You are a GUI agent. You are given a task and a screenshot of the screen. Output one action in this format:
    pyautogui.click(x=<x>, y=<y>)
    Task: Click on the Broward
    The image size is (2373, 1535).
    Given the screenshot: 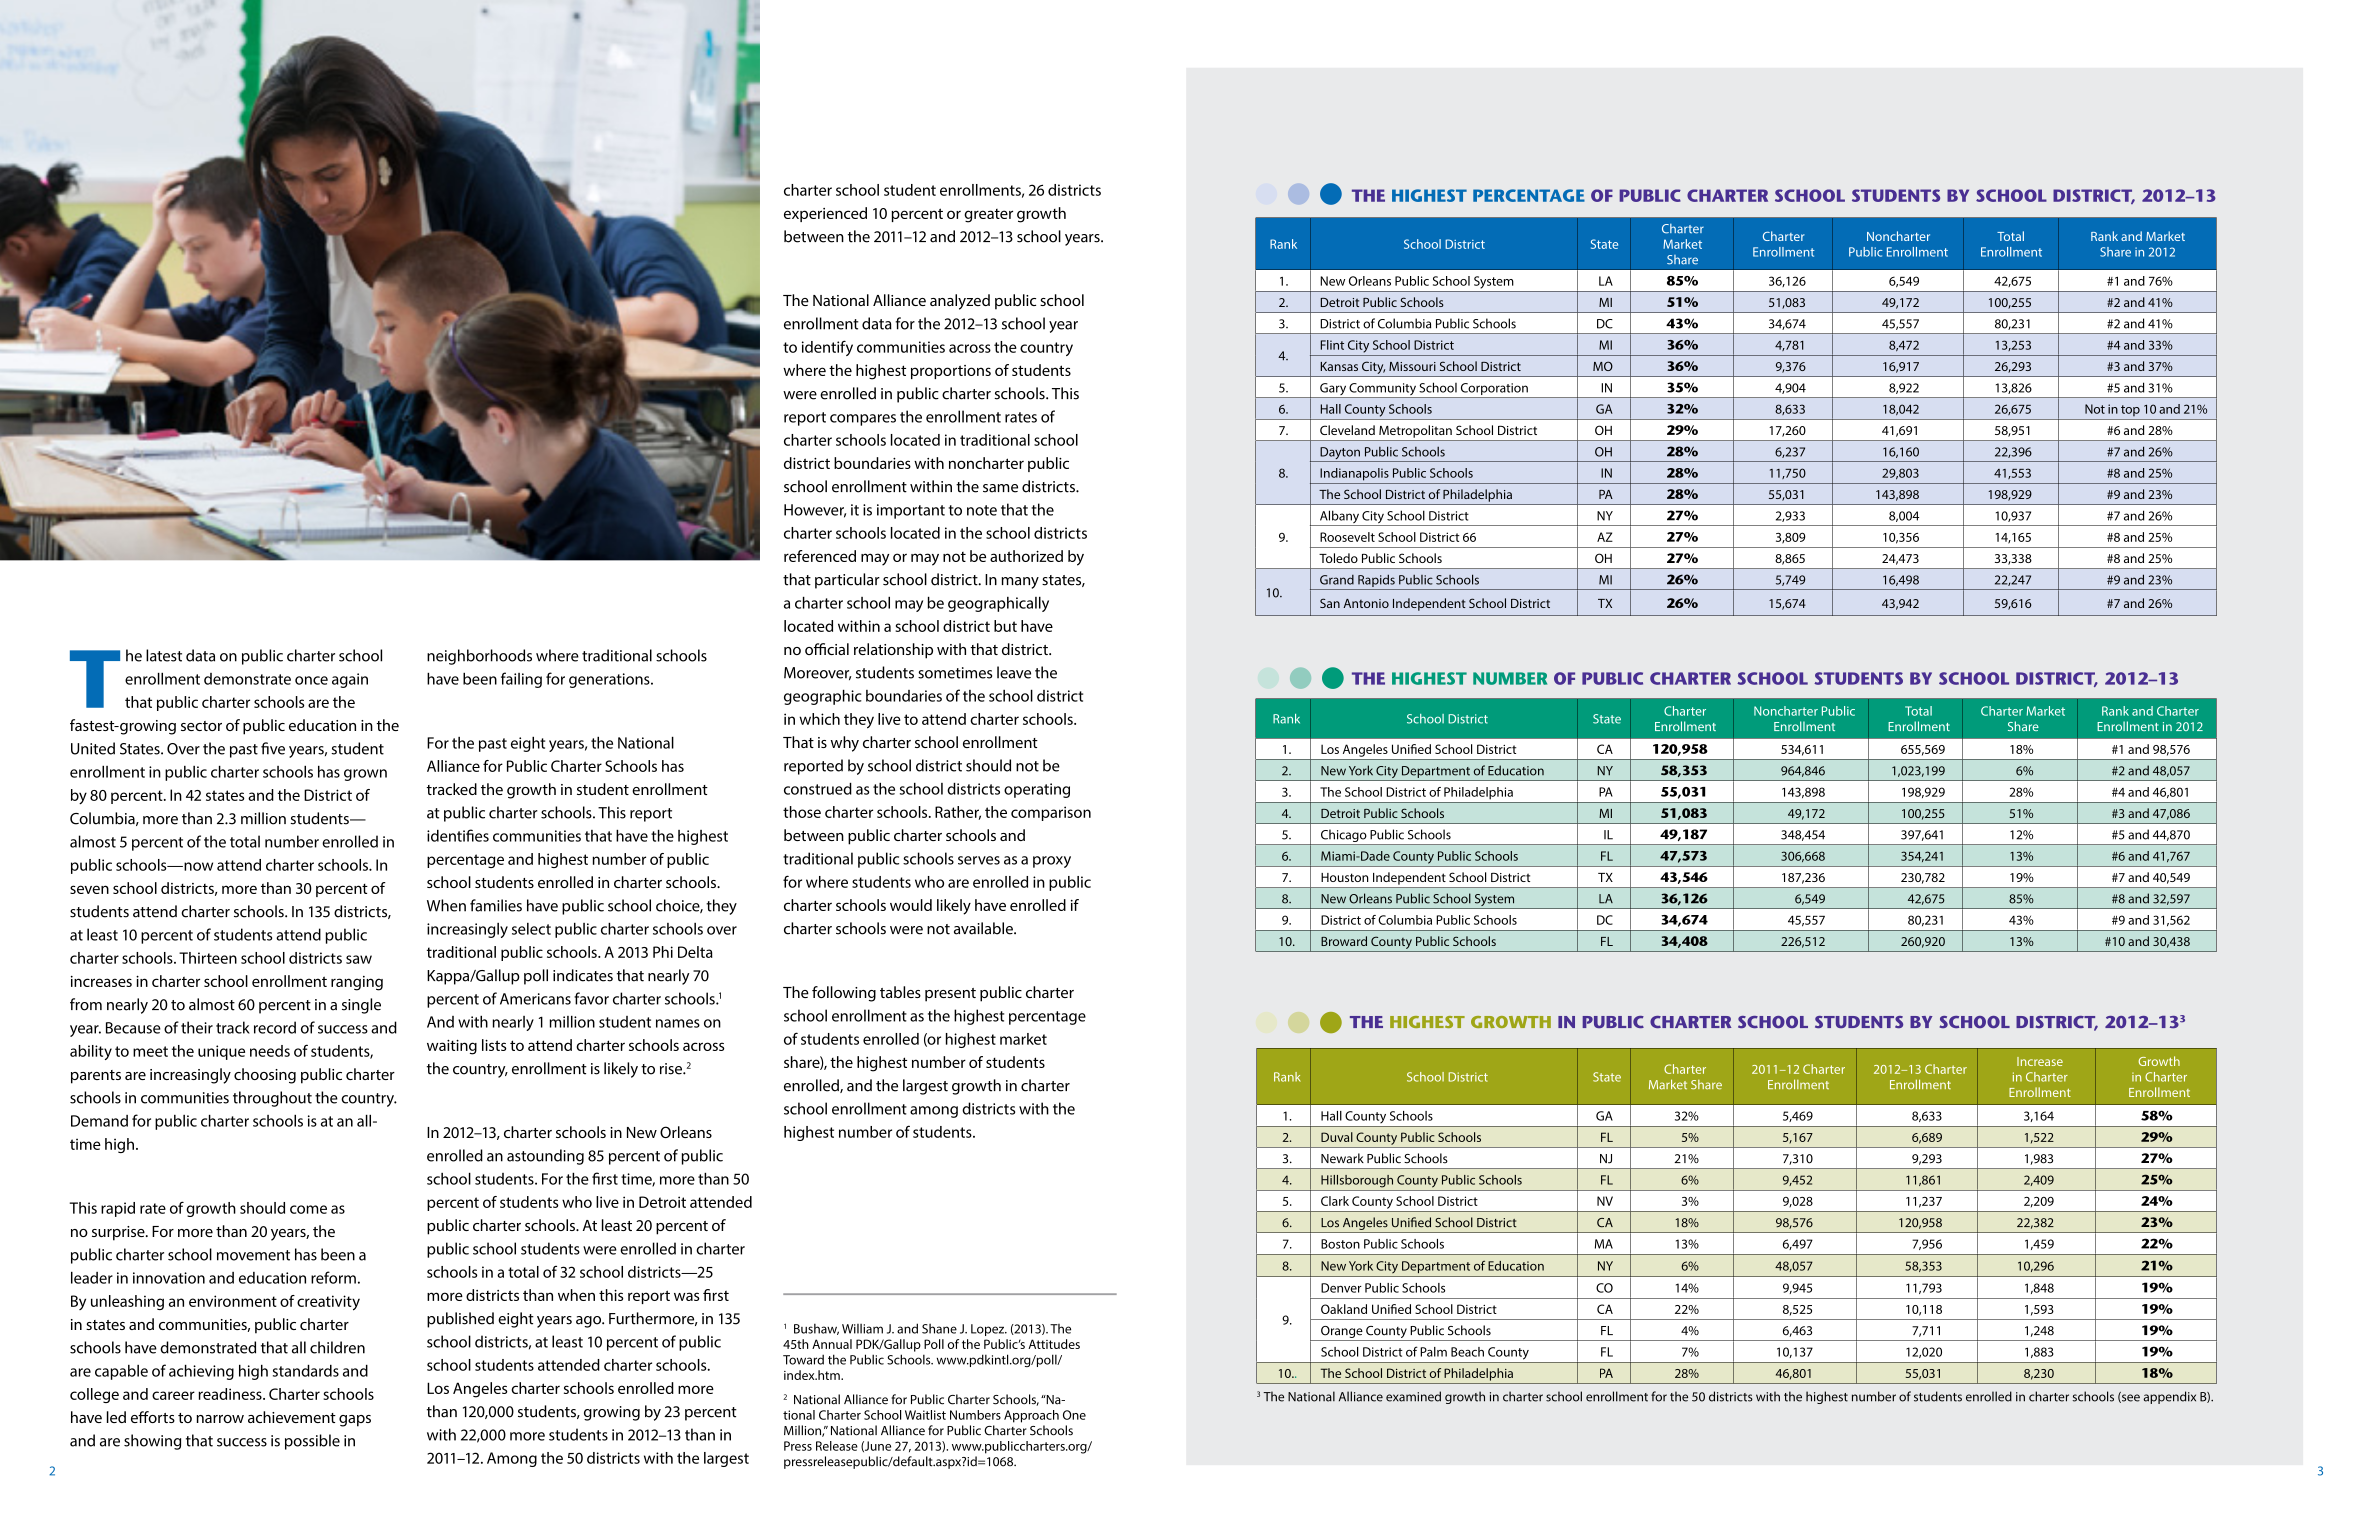 What is the action you would take?
    pyautogui.click(x=1344, y=941)
